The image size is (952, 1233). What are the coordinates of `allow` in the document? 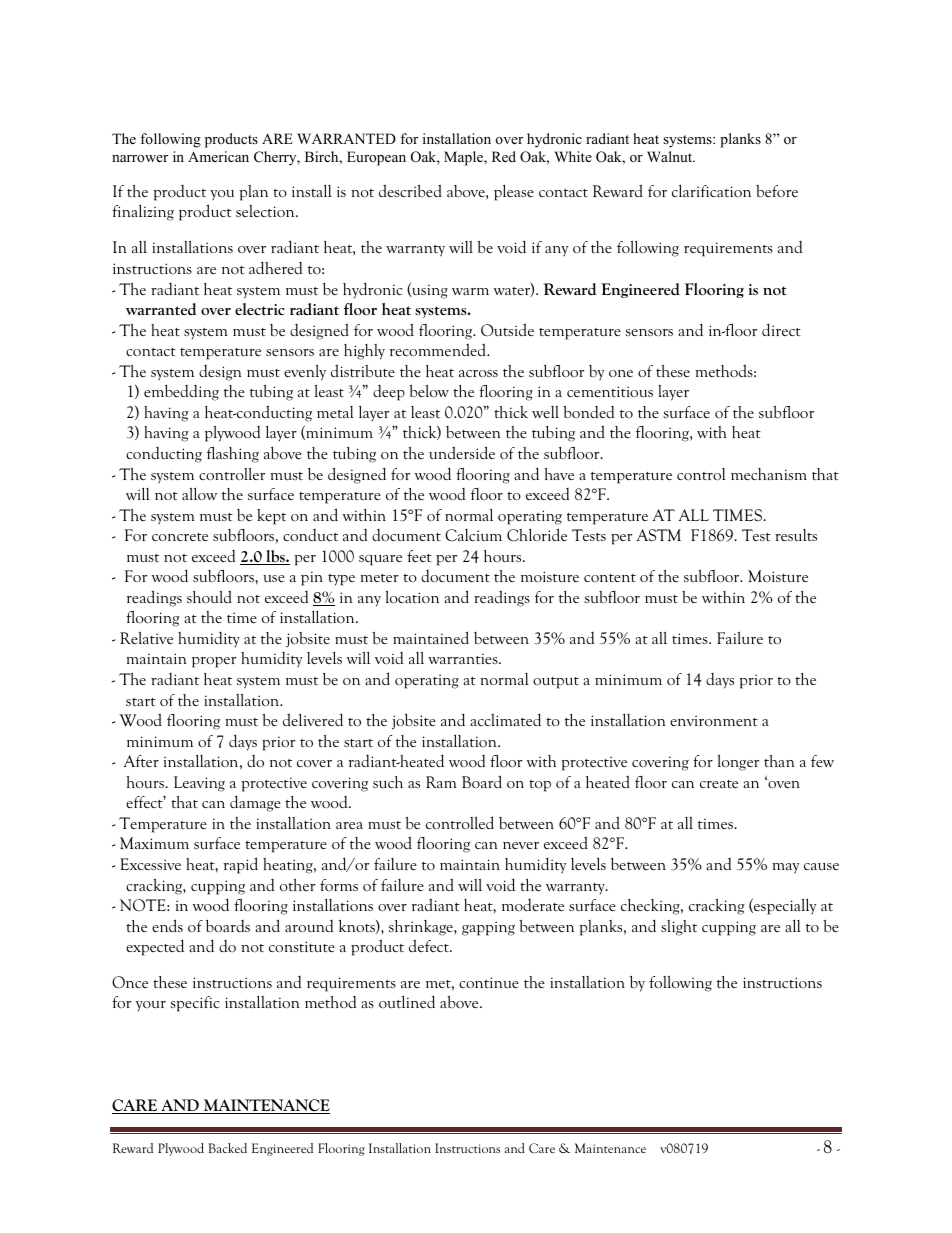 It's located at (199, 493).
